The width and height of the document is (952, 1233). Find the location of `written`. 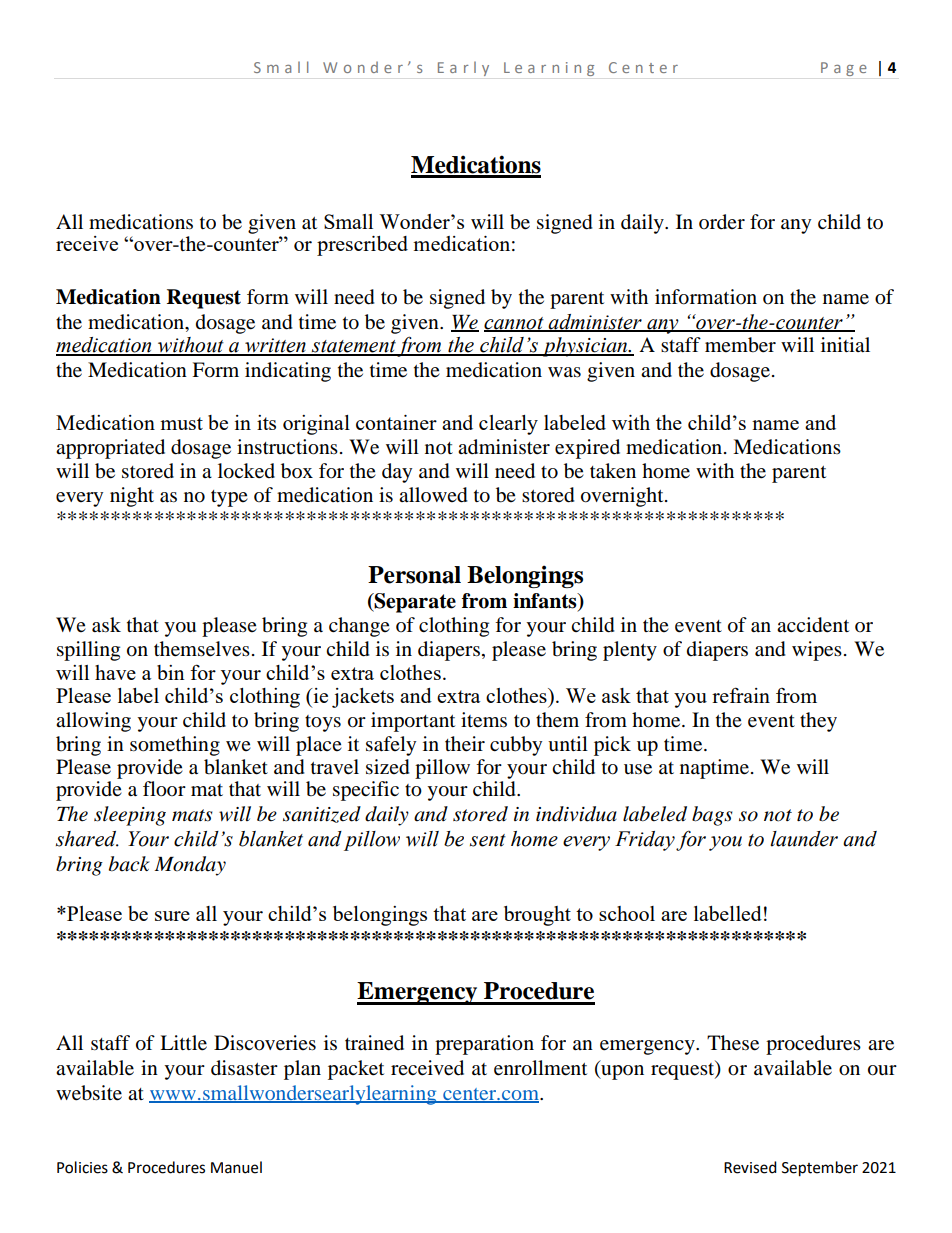

written is located at coordinates (275, 346).
